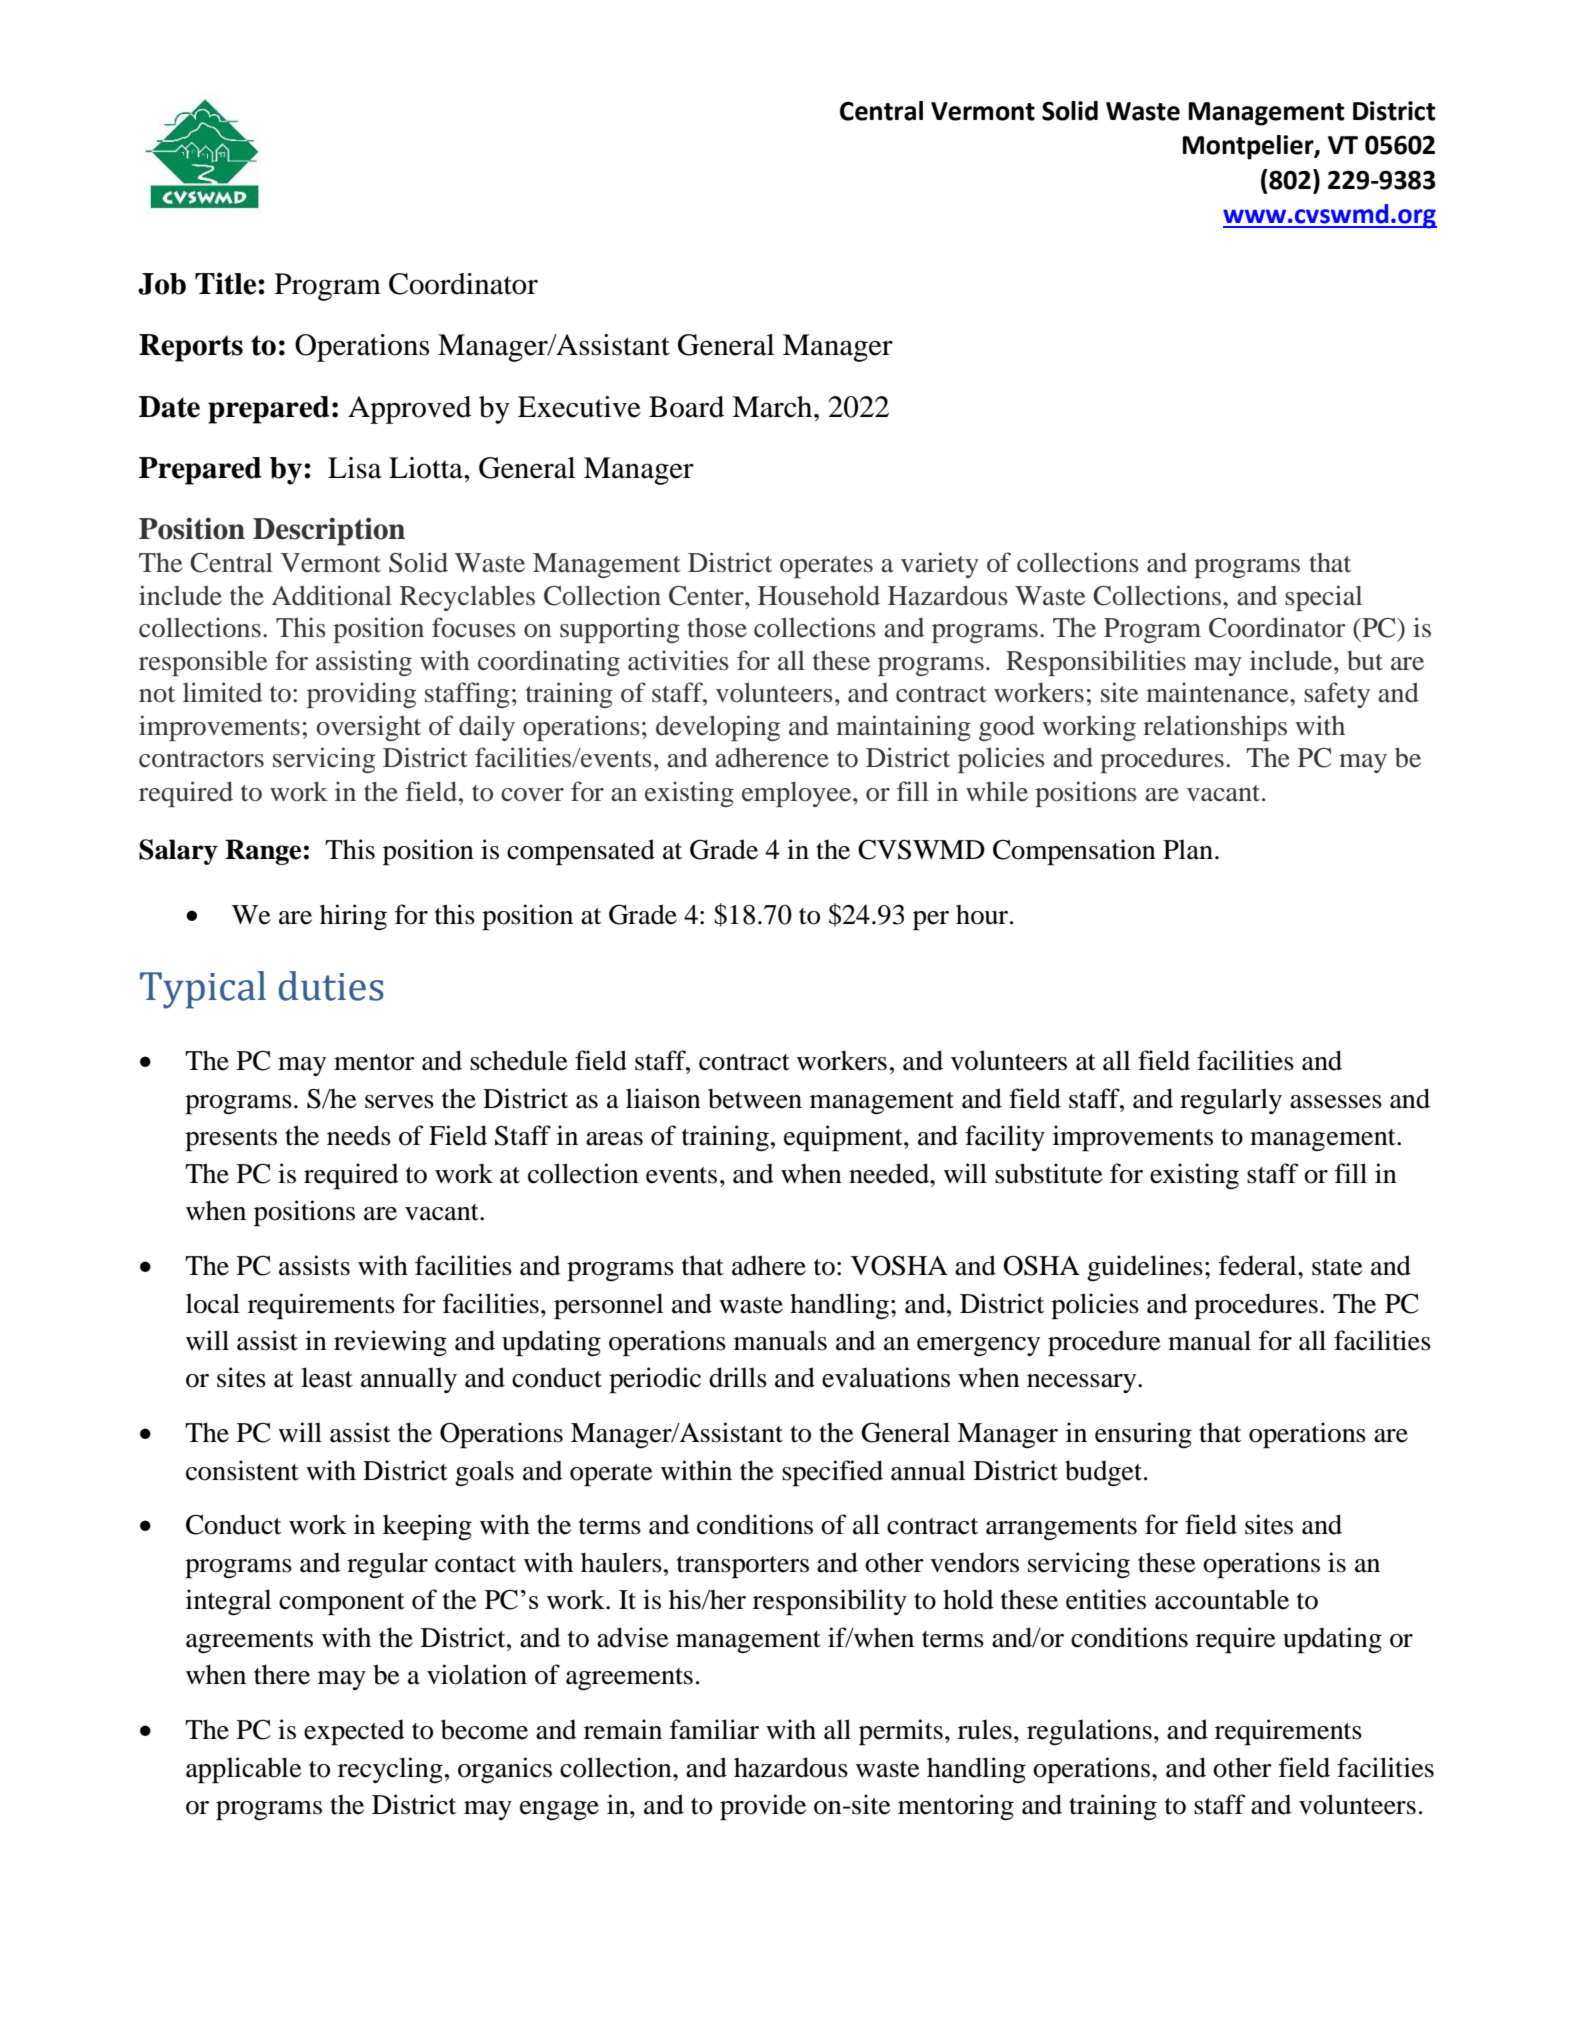 The width and height of the document is (1575, 2038). I want to click on applicable, so click(244, 1770).
